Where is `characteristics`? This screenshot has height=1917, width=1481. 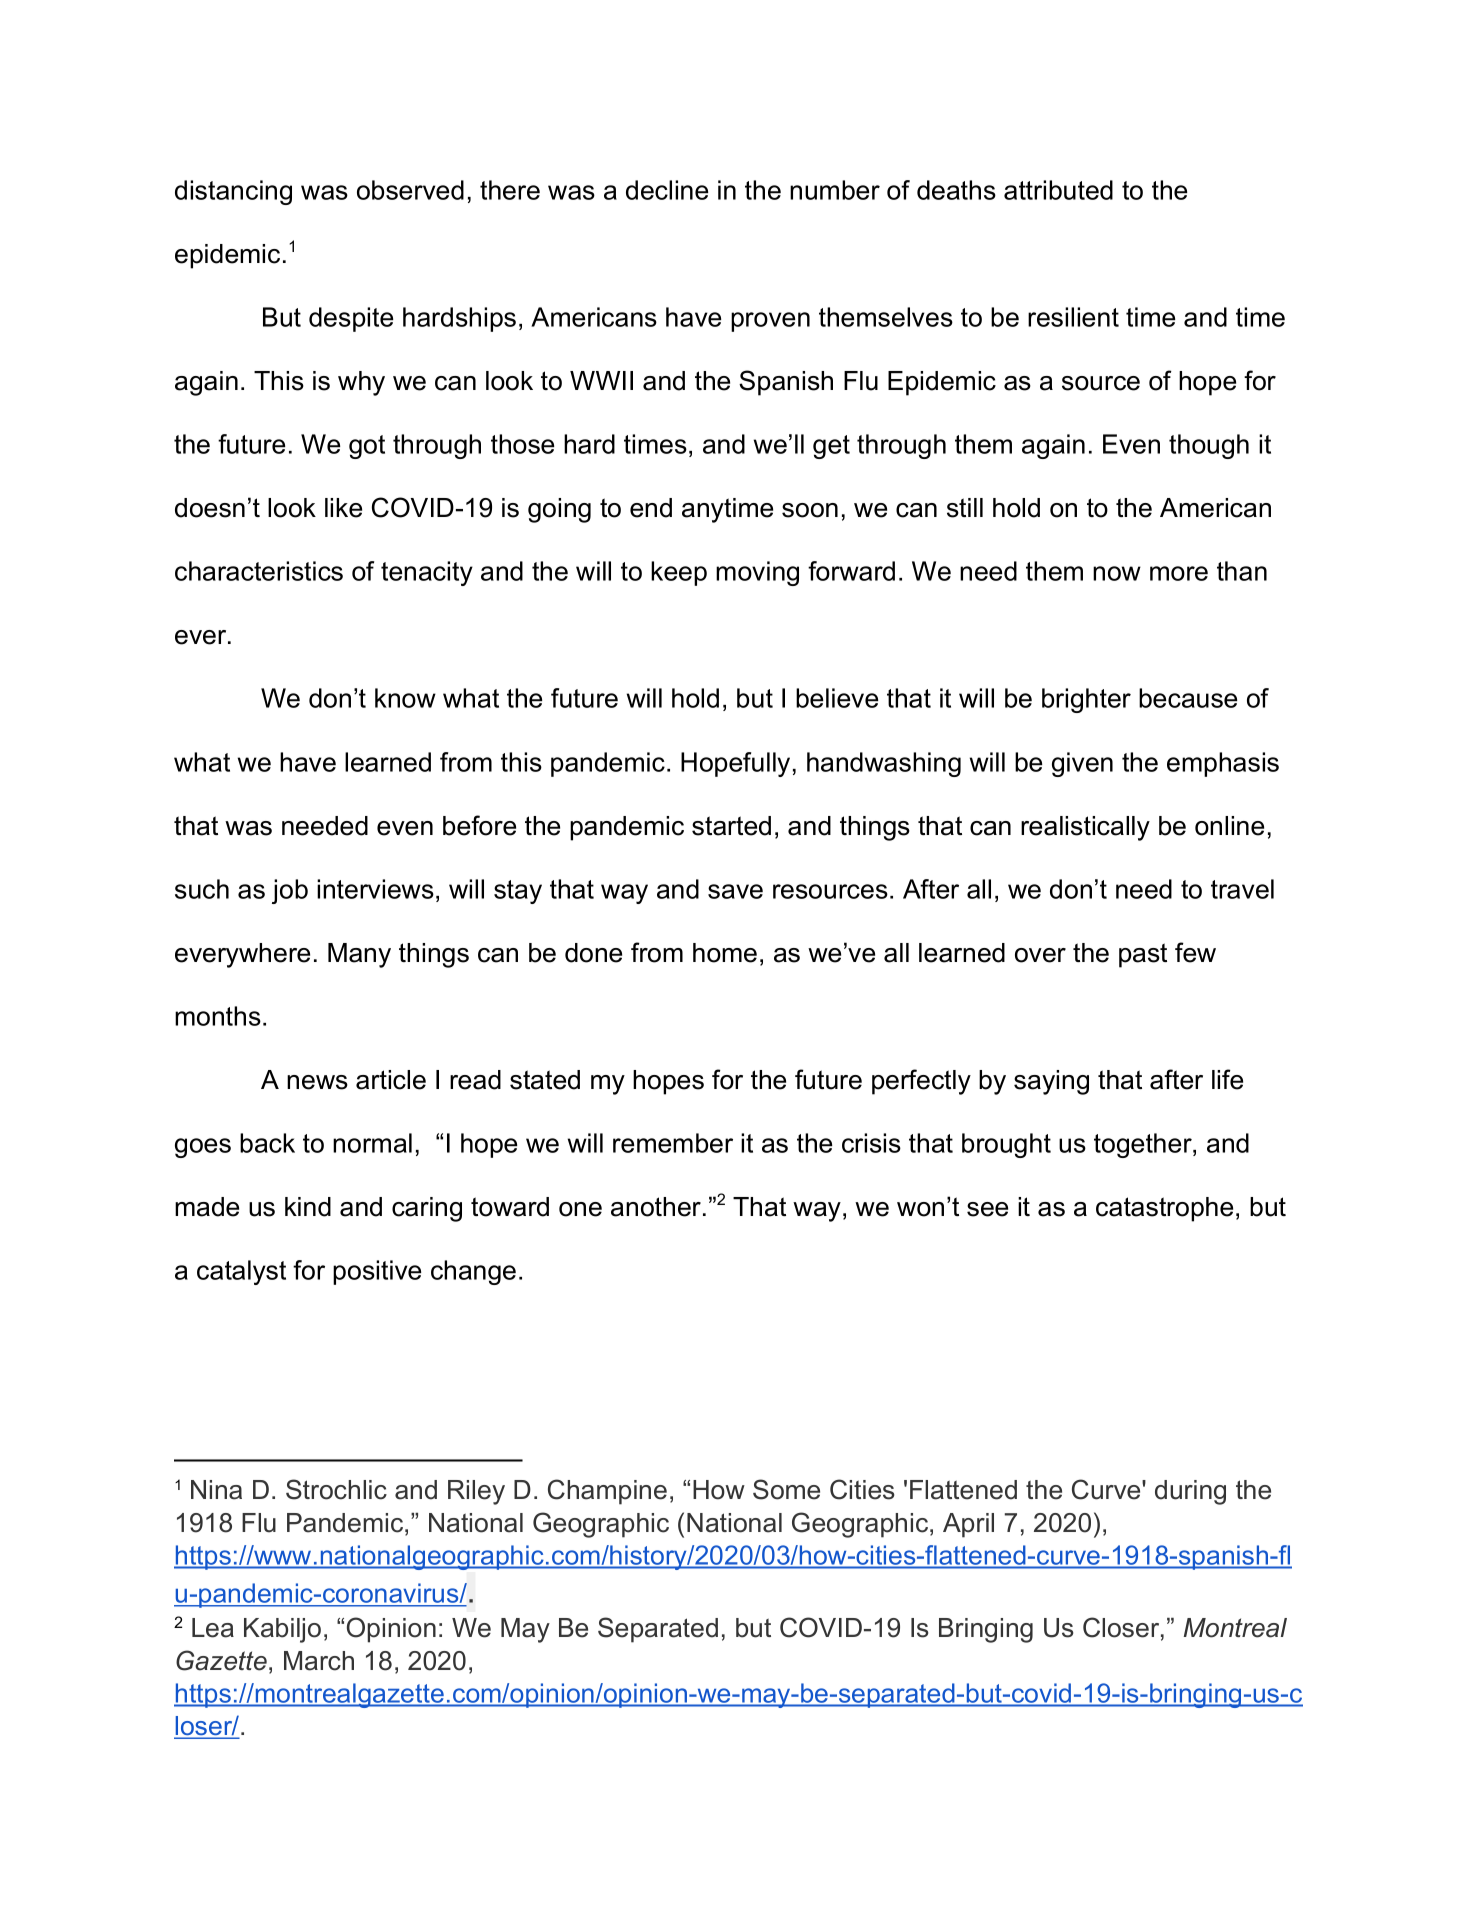 characteristics is located at coordinates (259, 571).
